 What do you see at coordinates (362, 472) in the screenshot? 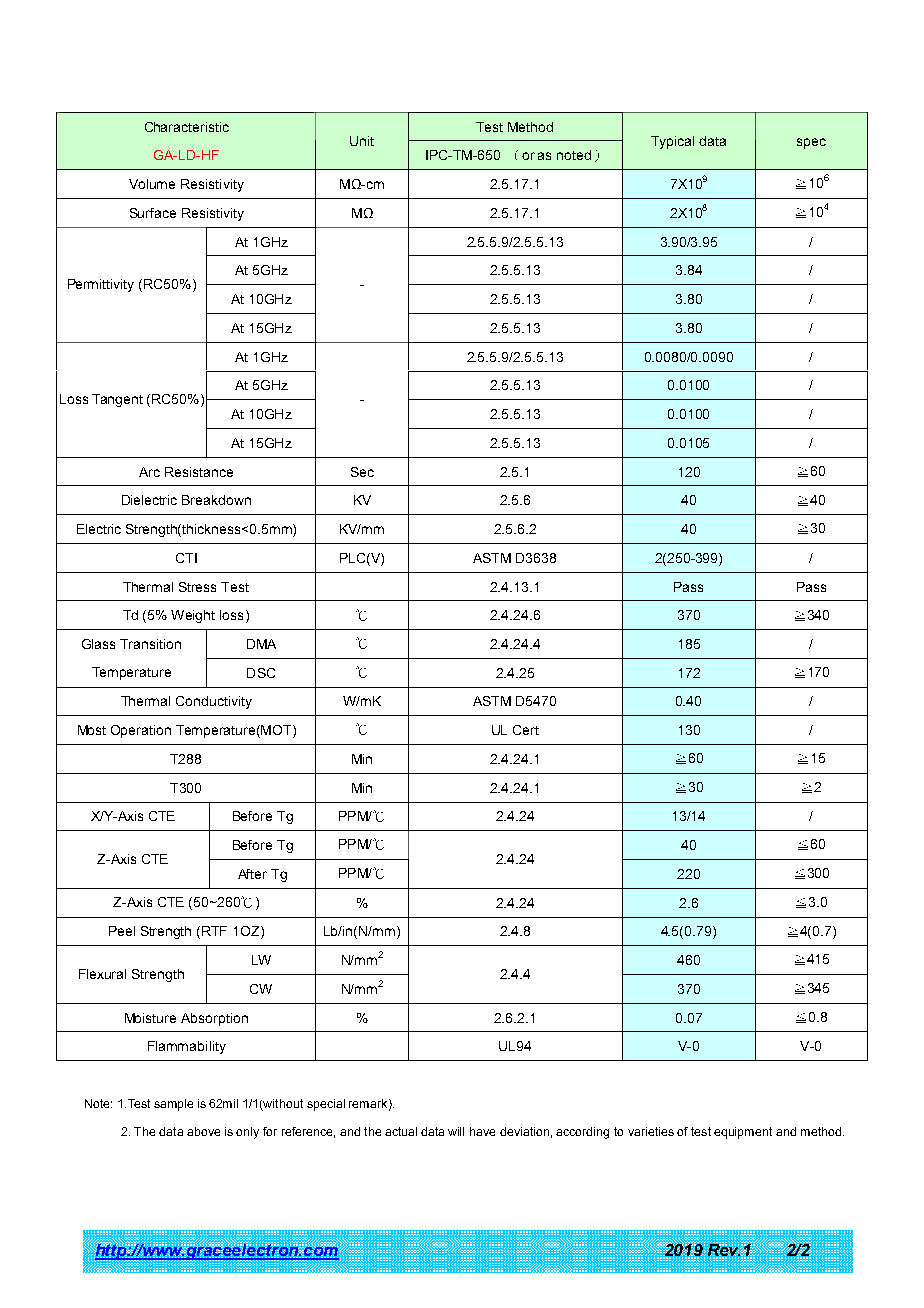
I see `Sec` at bounding box center [362, 472].
